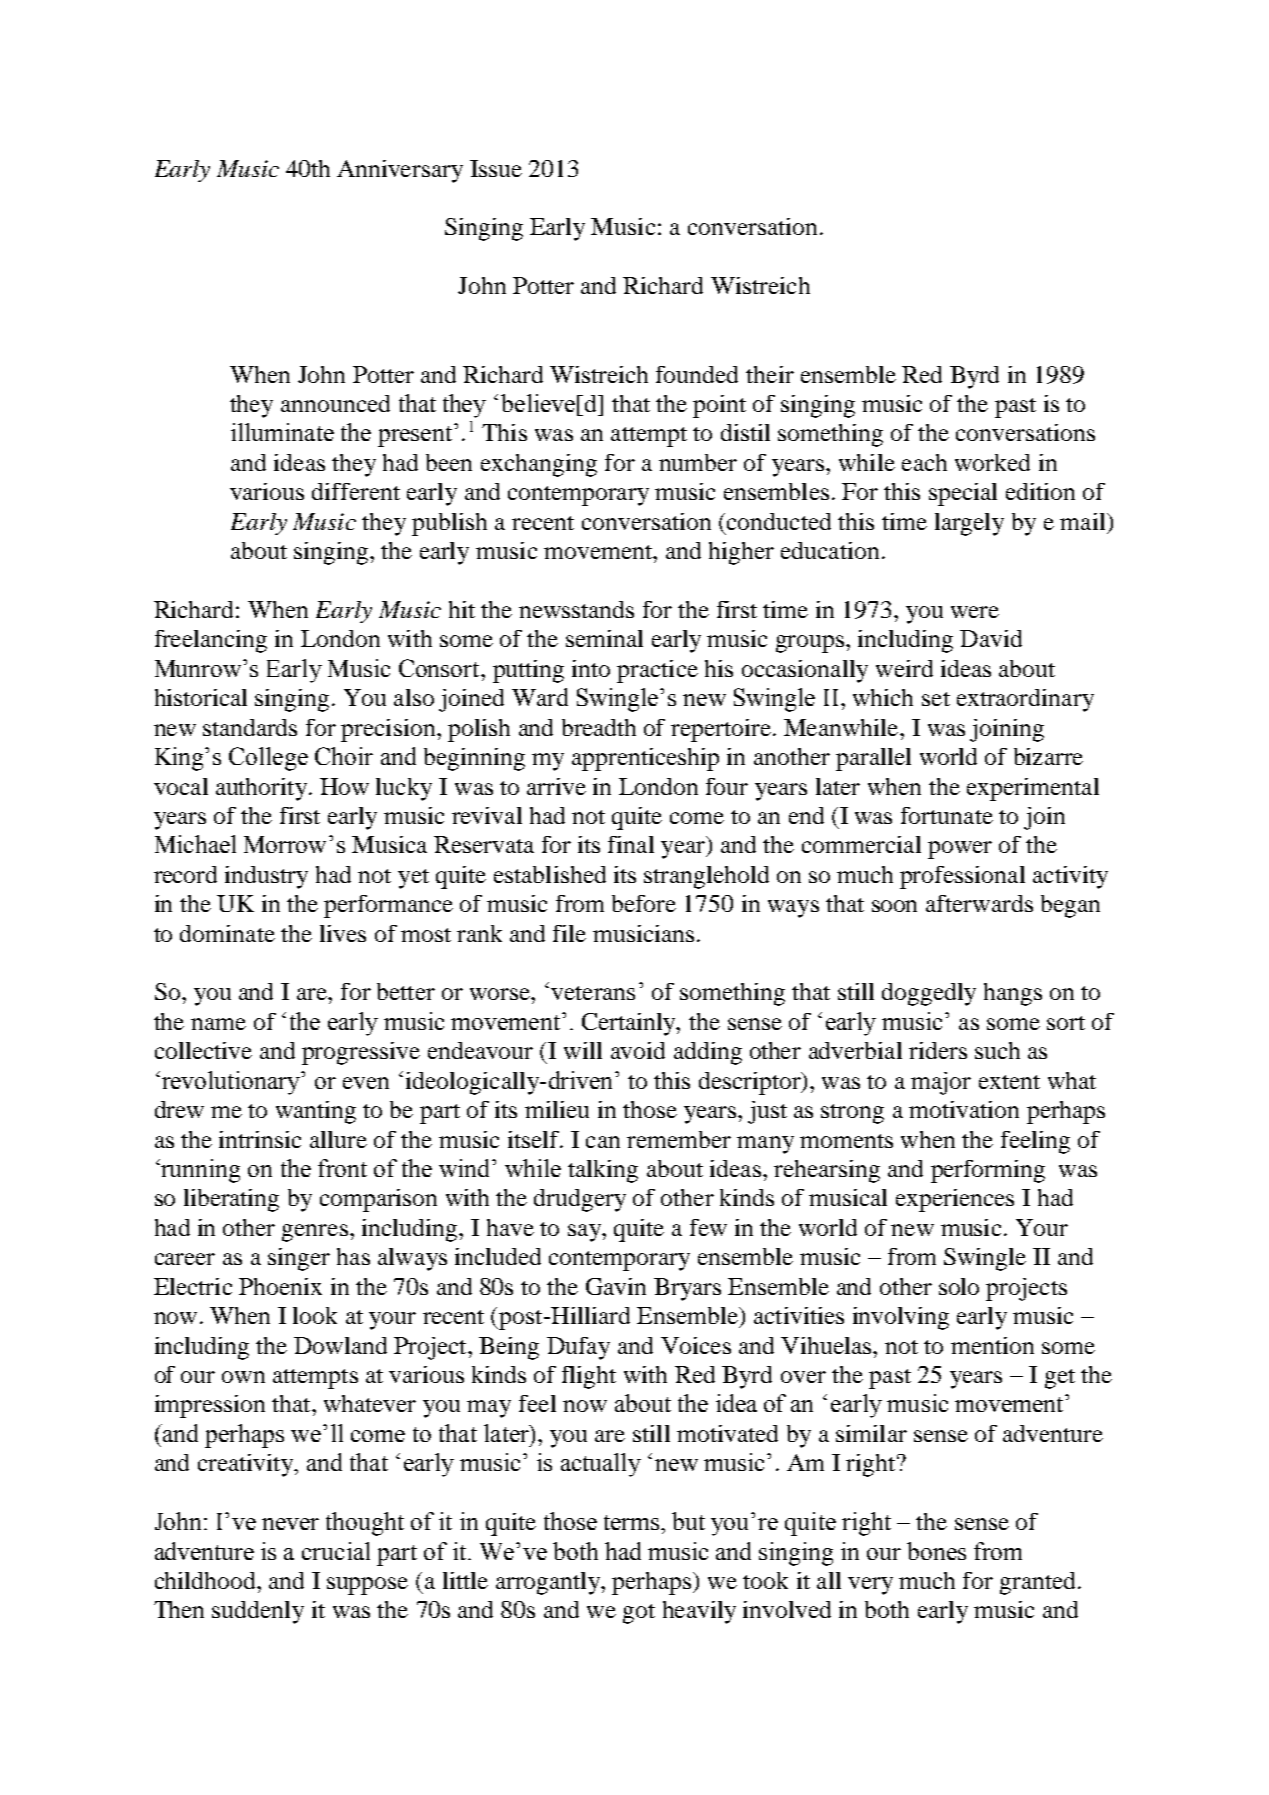  I want to click on crucial, so click(336, 1551).
